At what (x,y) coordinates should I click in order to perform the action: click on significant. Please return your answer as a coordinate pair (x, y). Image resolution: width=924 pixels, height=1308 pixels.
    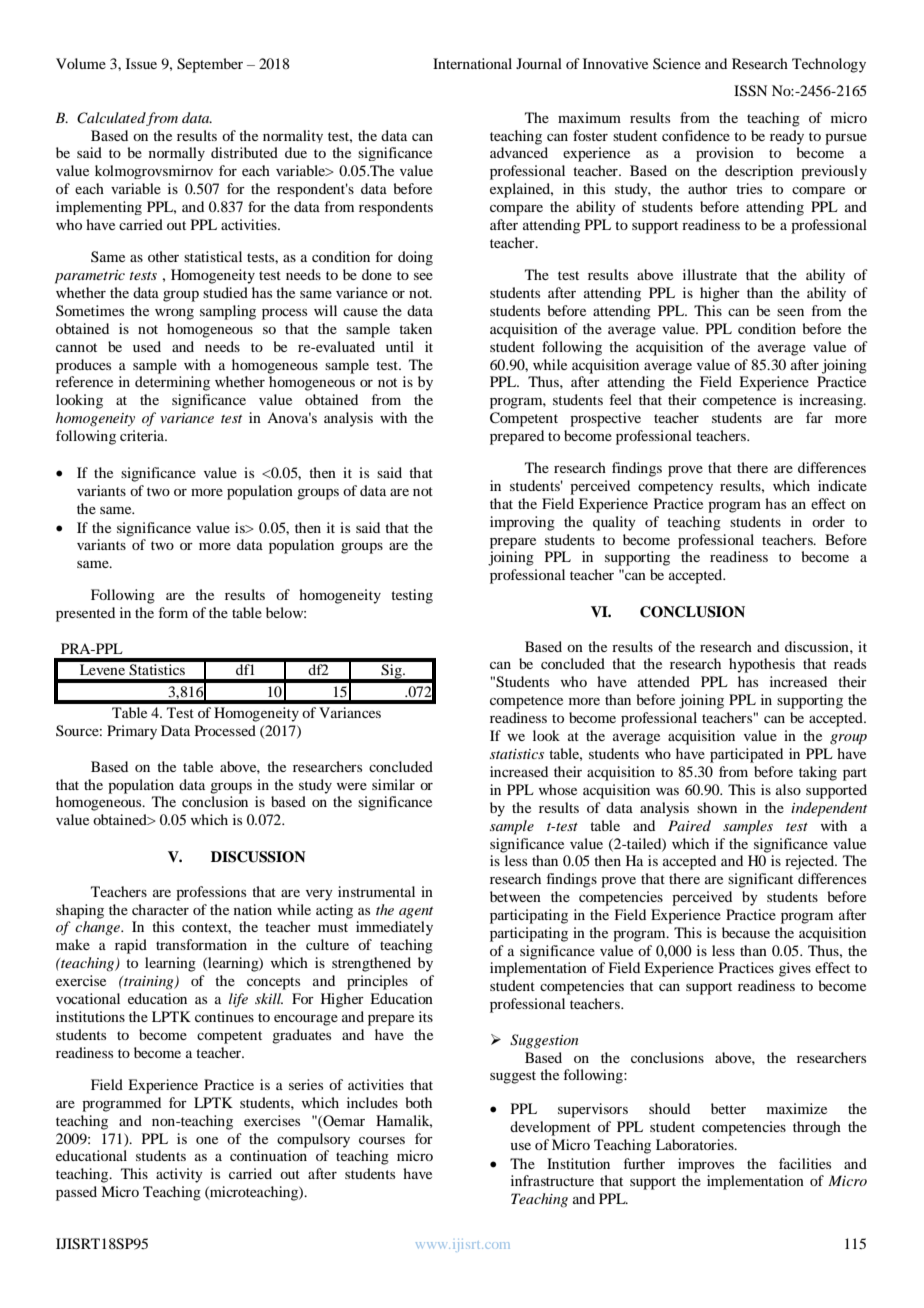
    Looking at the image, I should click on (760, 880).
